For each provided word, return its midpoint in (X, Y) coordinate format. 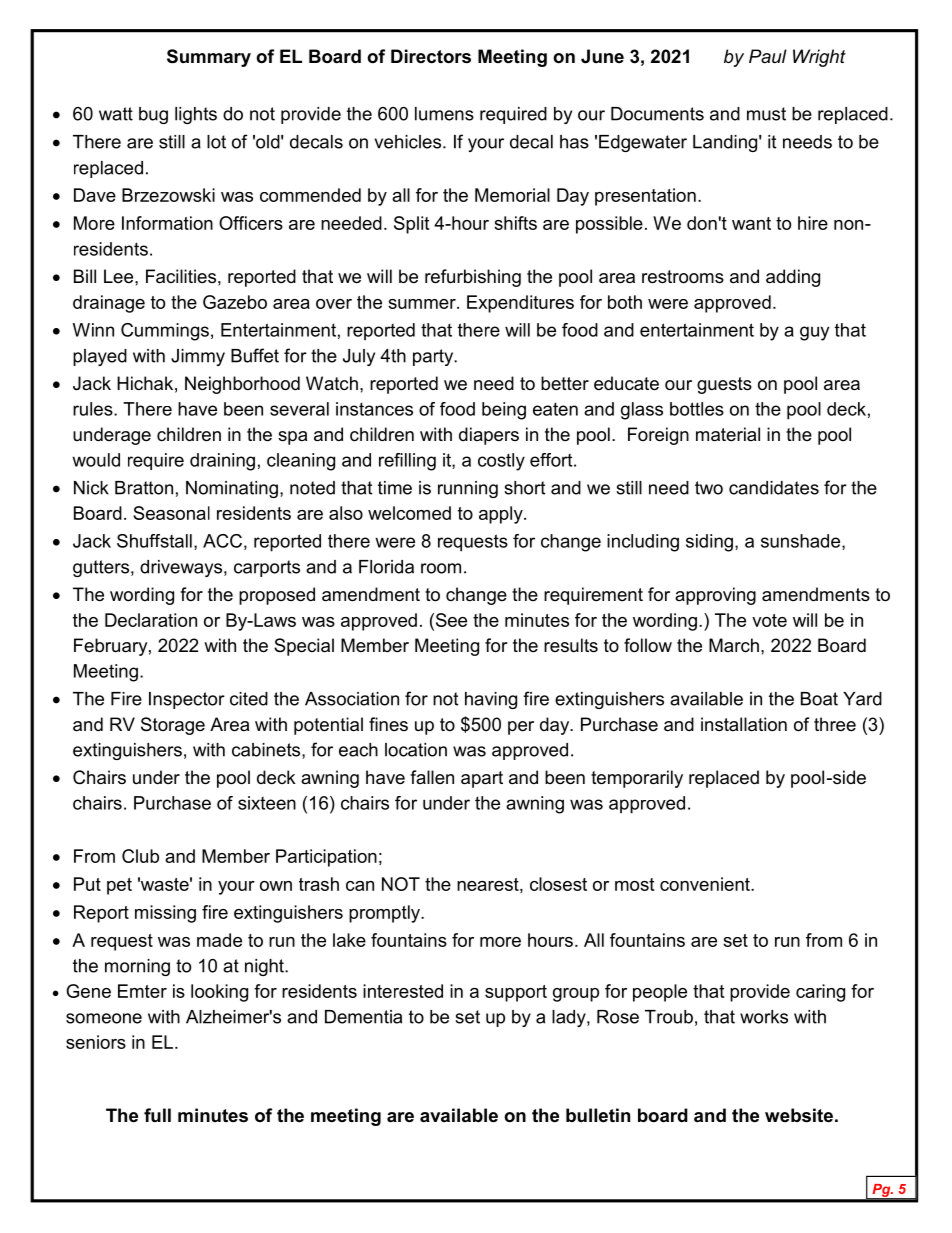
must (766, 114)
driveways (182, 568)
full (157, 1115)
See (450, 620)
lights (196, 115)
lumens (444, 114)
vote (769, 620)
